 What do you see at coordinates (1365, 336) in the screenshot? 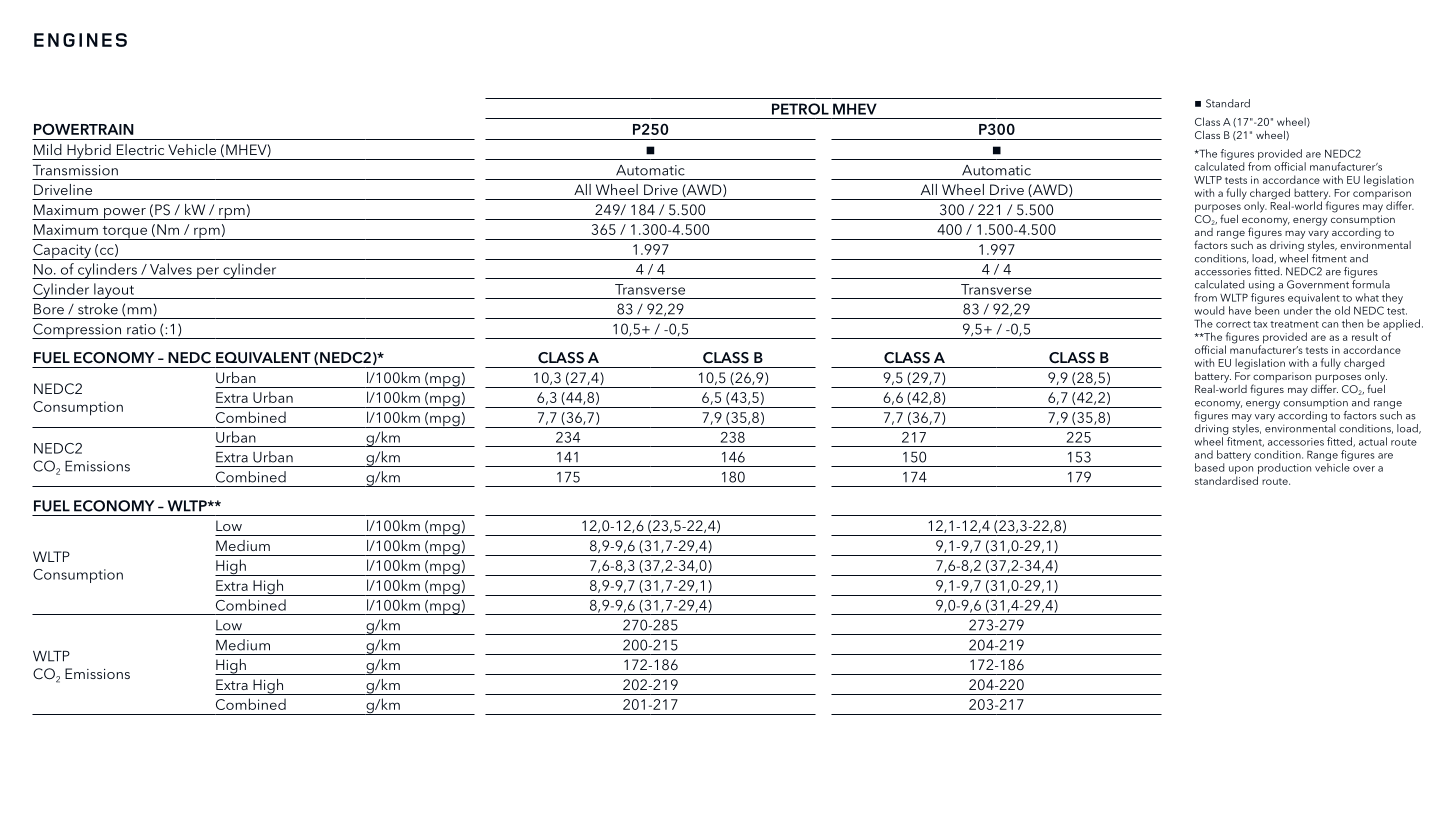
I see `result` at bounding box center [1365, 336].
